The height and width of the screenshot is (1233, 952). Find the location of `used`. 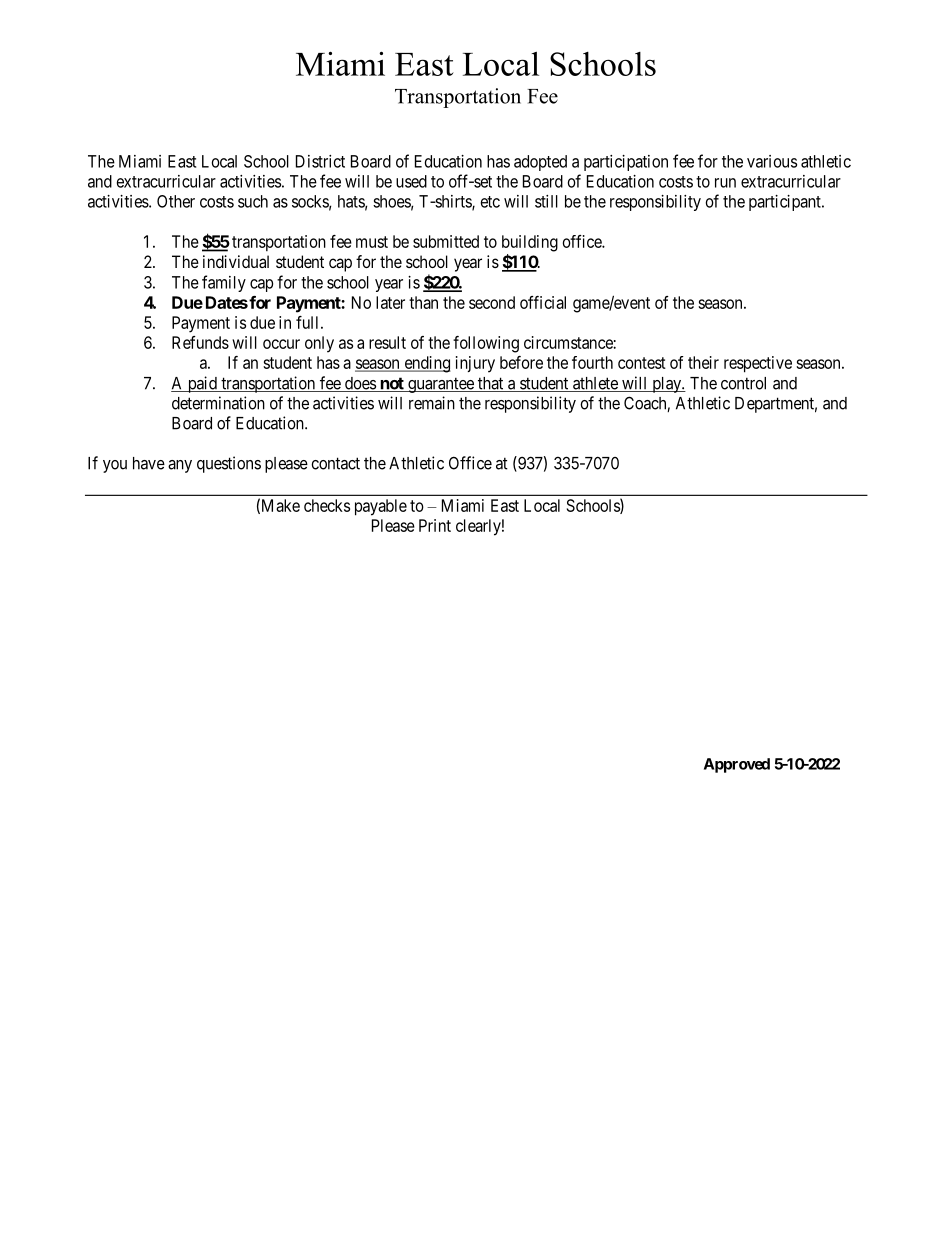

used is located at coordinates (411, 181).
